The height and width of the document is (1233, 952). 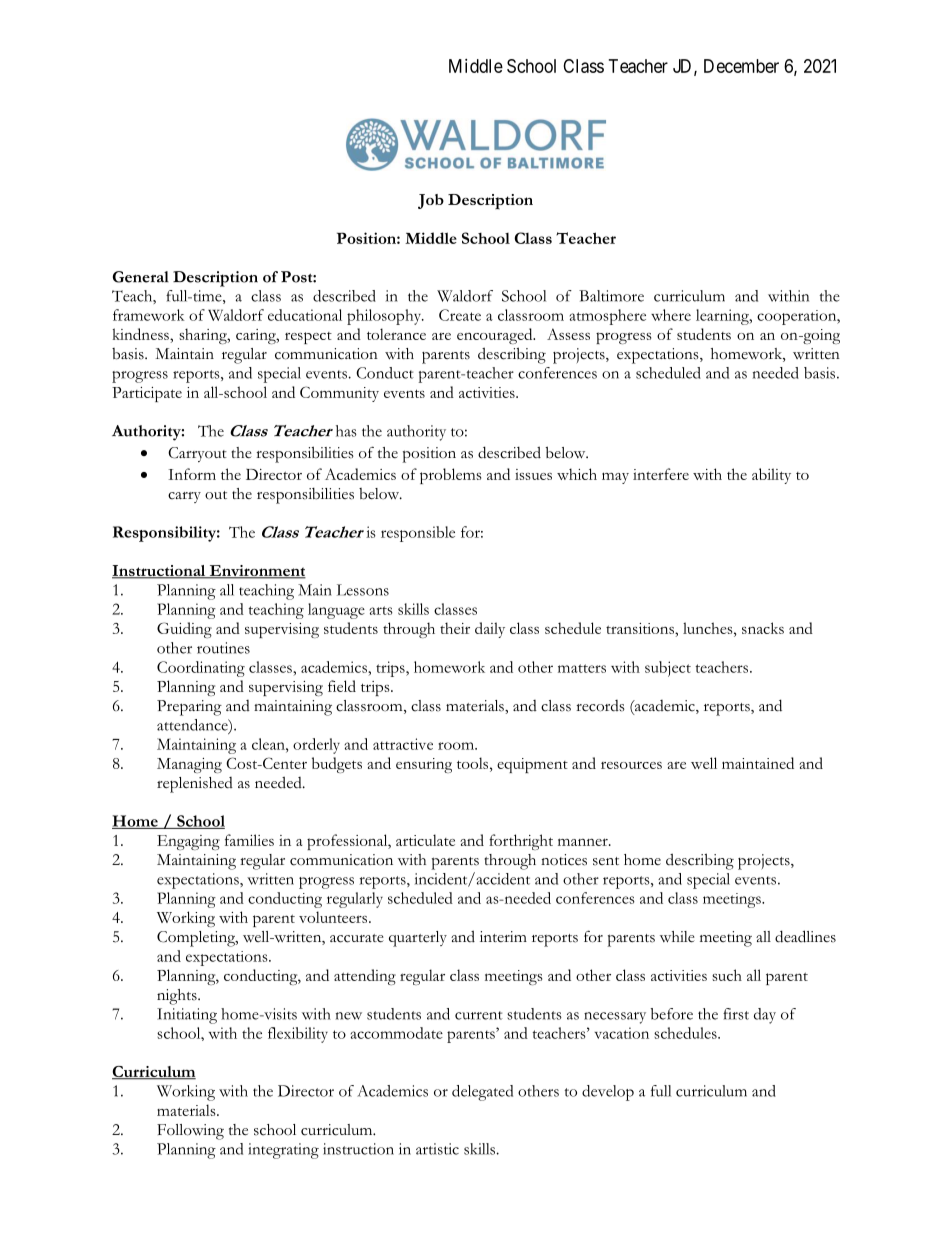 What do you see at coordinates (190, 1132) in the document?
I see `Following` at bounding box center [190, 1132].
